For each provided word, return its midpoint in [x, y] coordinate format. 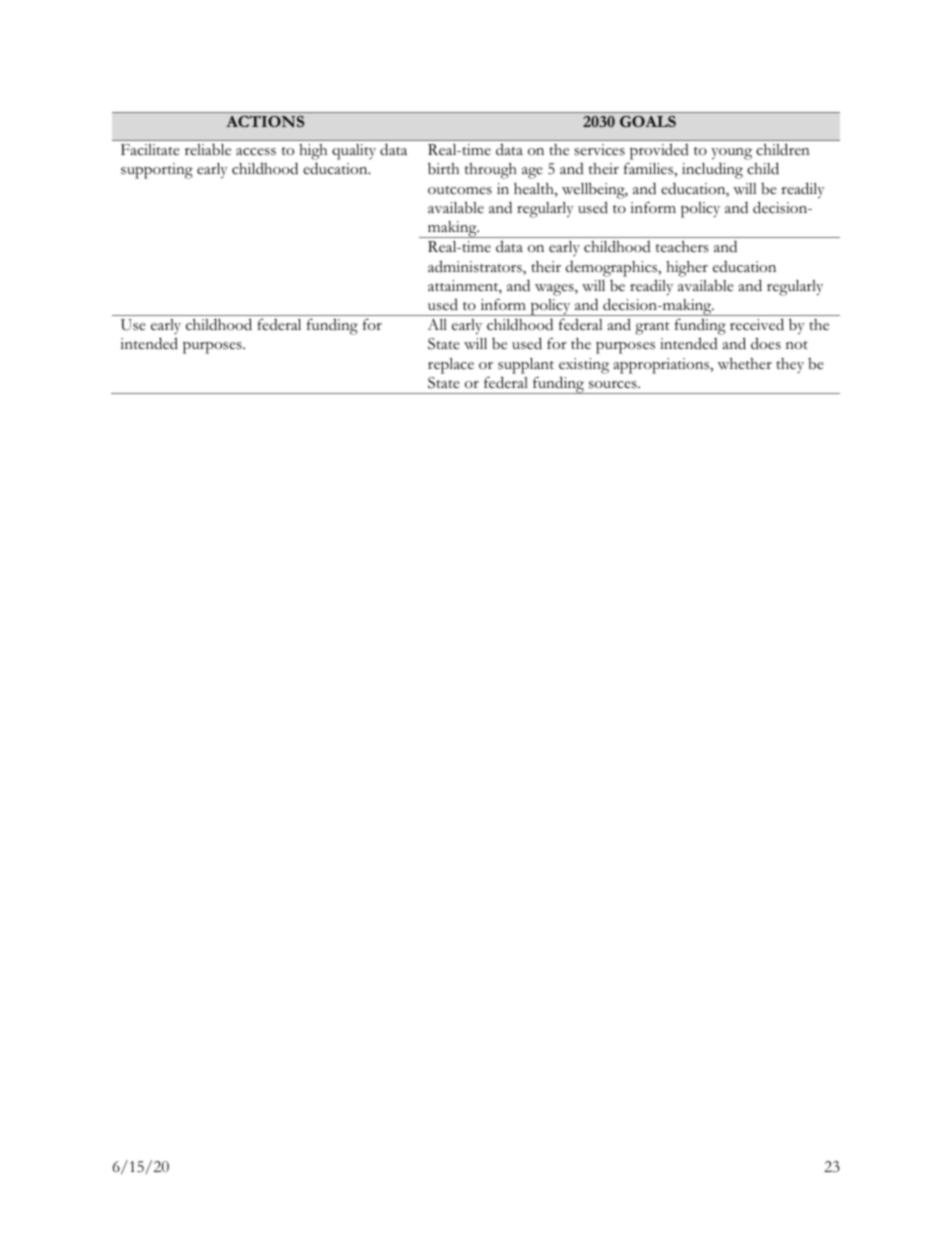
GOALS [648, 121]
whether [745, 364]
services [599, 150]
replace [451, 366]
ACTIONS [265, 121]
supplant [526, 366]
